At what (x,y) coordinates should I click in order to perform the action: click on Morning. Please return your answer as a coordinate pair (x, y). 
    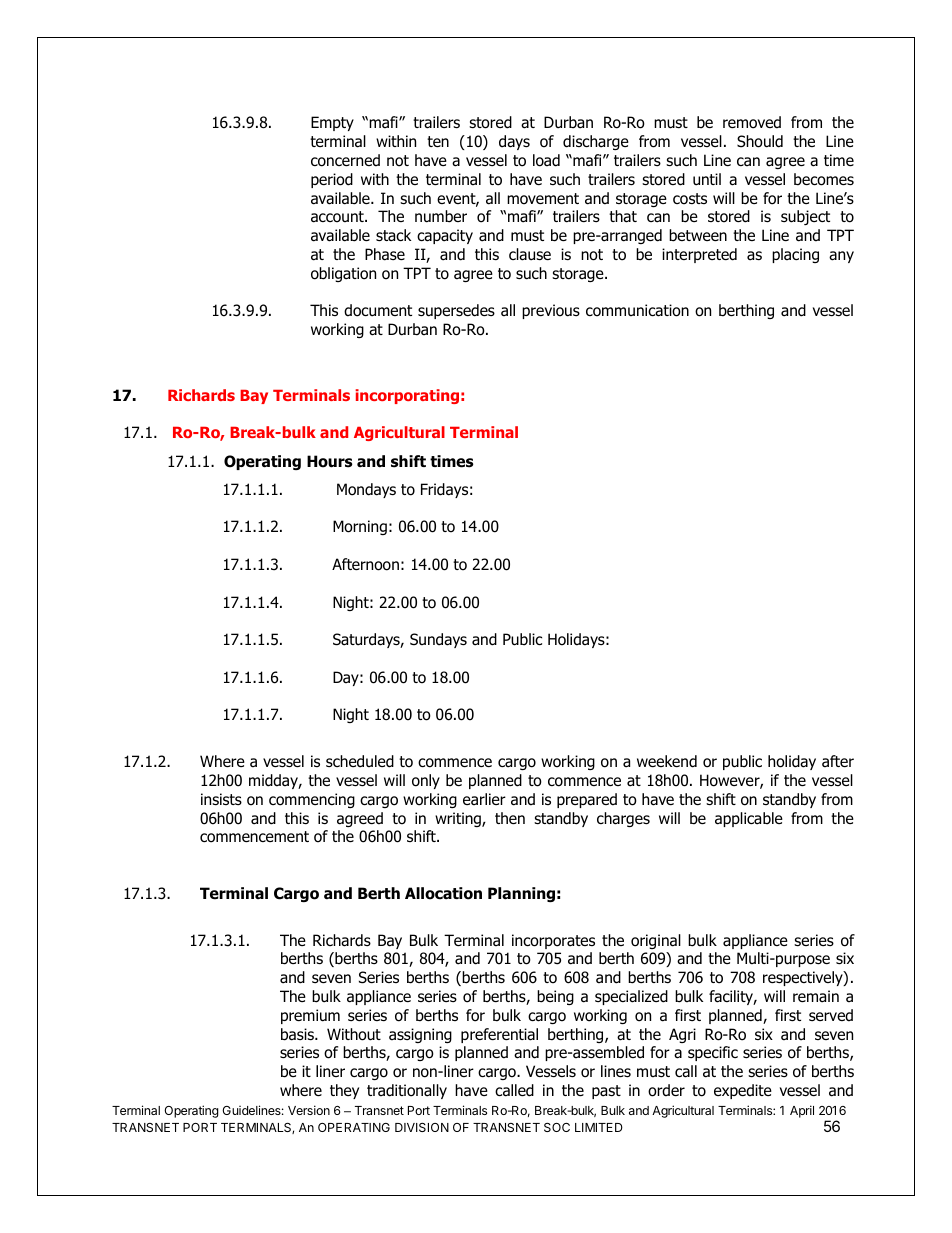
    Looking at the image, I should click on (360, 527).
